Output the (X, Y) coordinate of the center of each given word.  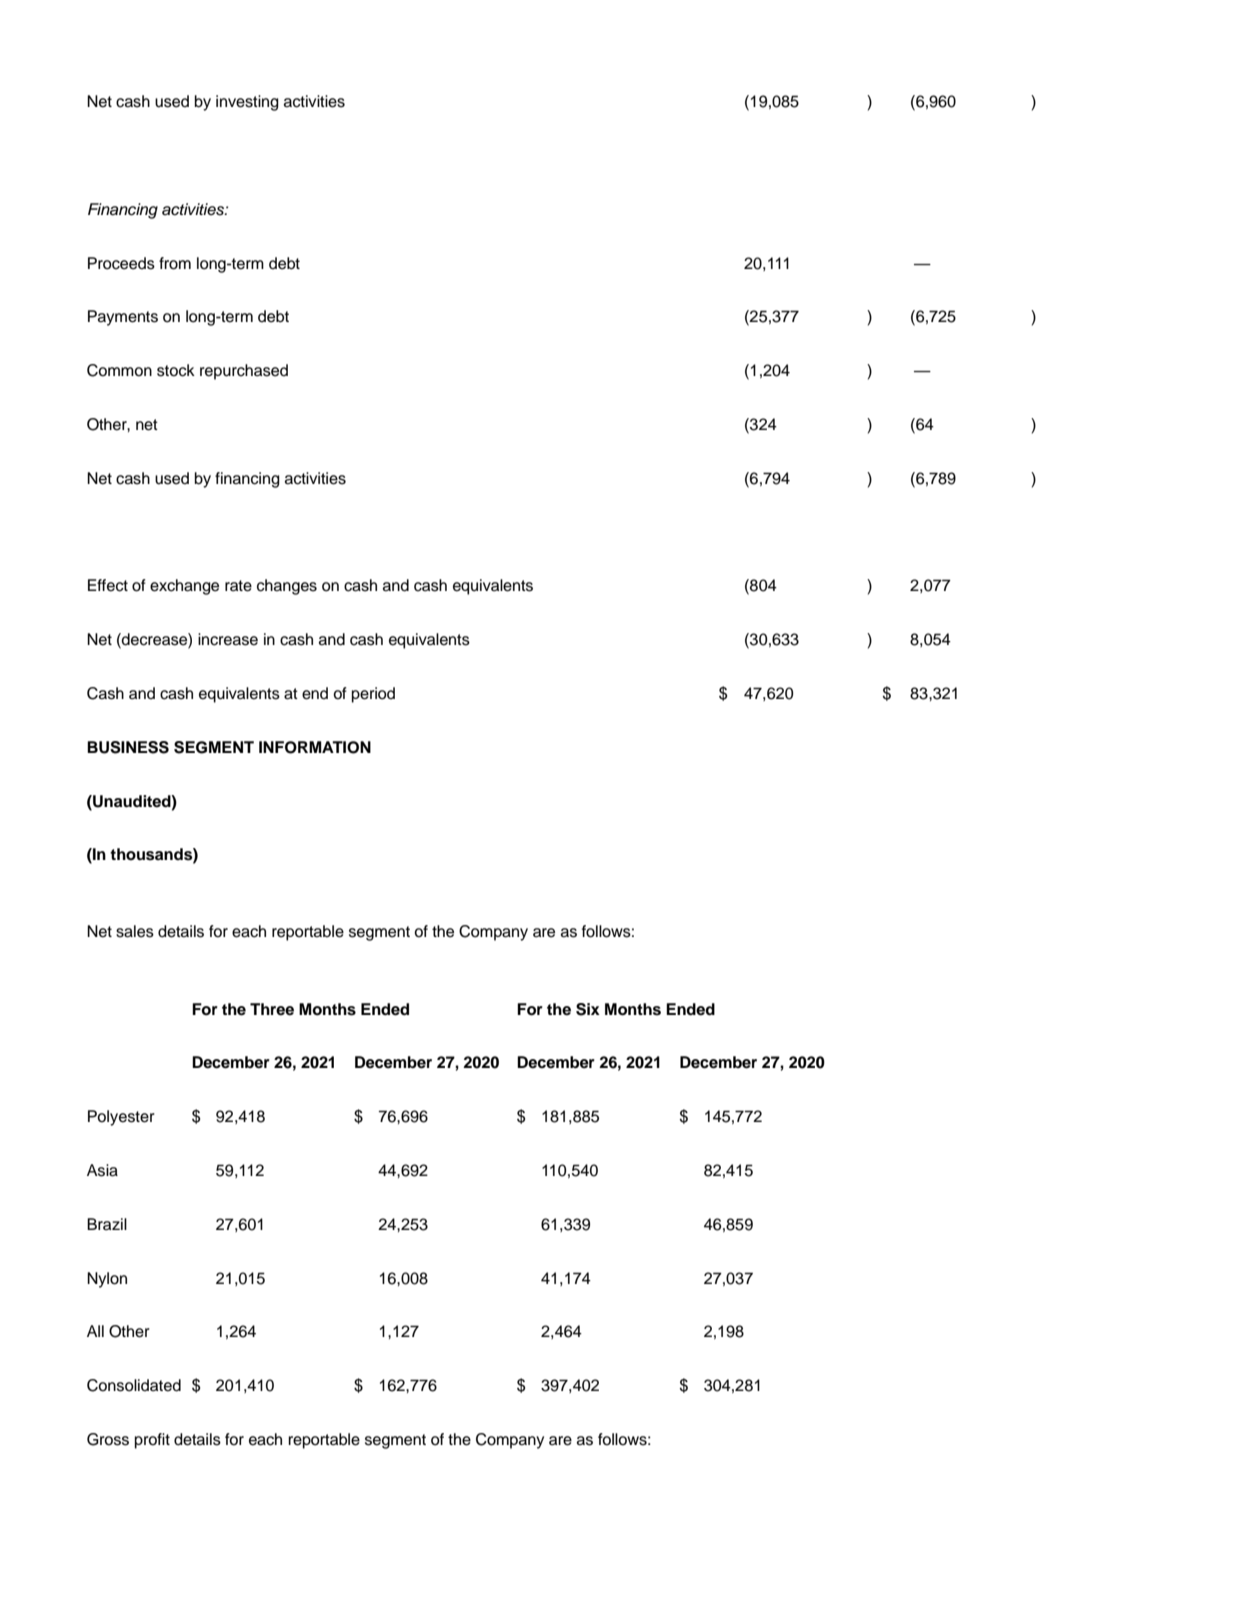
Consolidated (134, 1385)
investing (247, 103)
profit (152, 1441)
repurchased (244, 372)
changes (287, 587)
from (175, 263)
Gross (108, 1439)
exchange (184, 587)
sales (135, 931)
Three (272, 1009)
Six (588, 1009)
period (373, 695)
